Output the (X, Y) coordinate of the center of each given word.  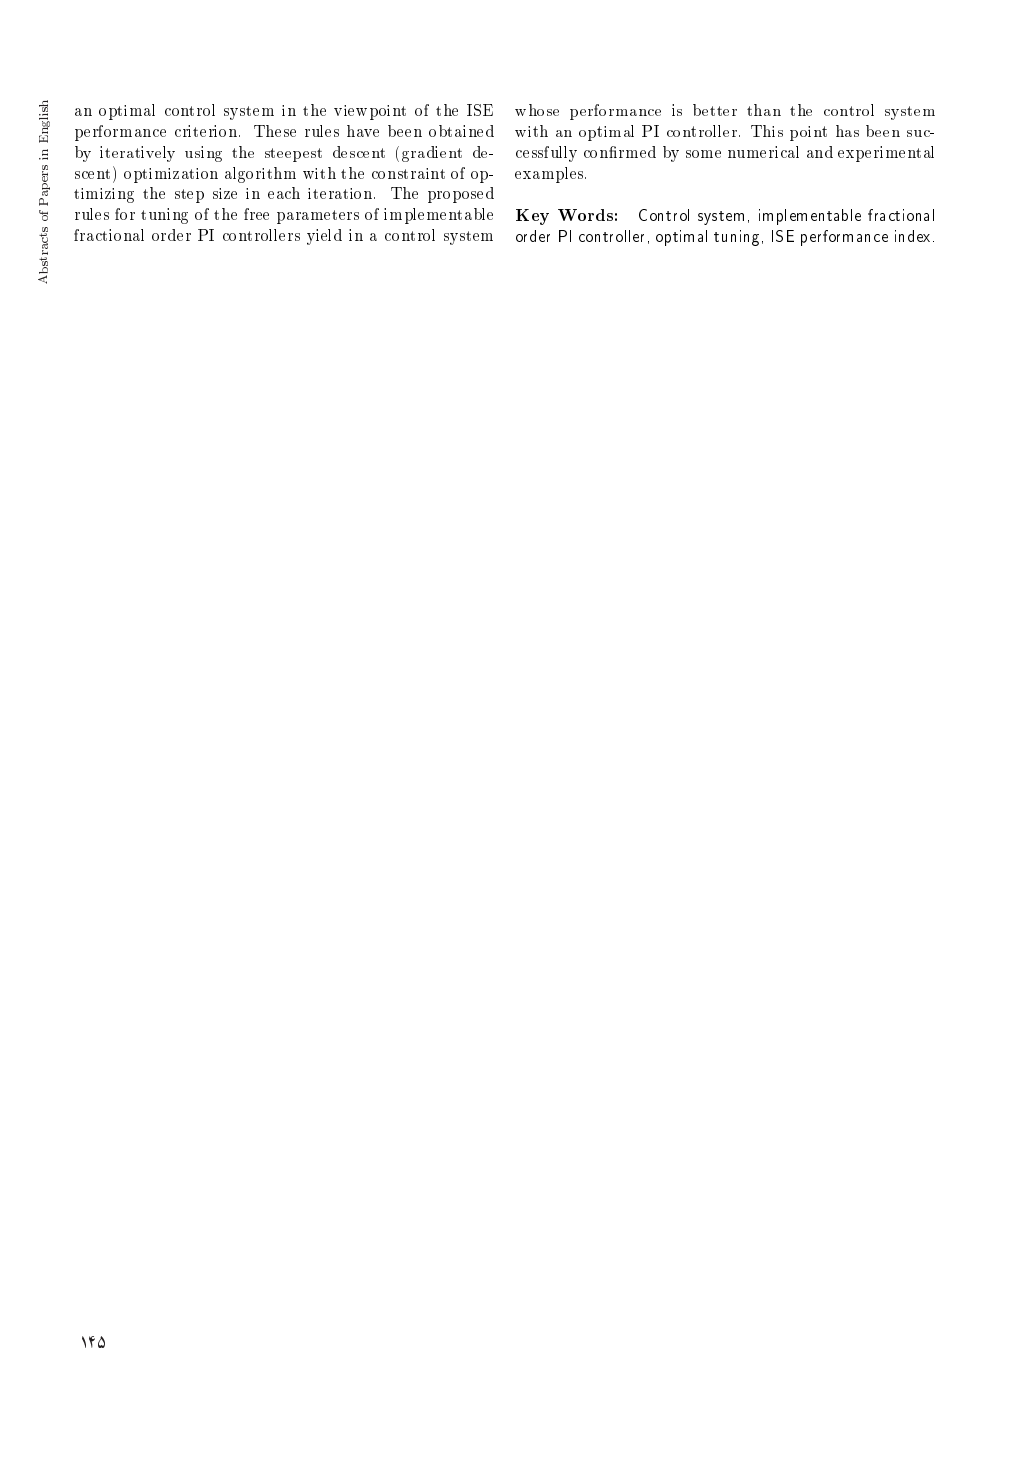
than (764, 110)
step (189, 196)
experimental (886, 154)
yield (324, 237)
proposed (461, 195)
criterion (206, 131)
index (912, 236)
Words (585, 215)
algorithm (260, 175)
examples (550, 175)
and (820, 152)
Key (532, 217)
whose (537, 110)
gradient (432, 154)
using (203, 154)
